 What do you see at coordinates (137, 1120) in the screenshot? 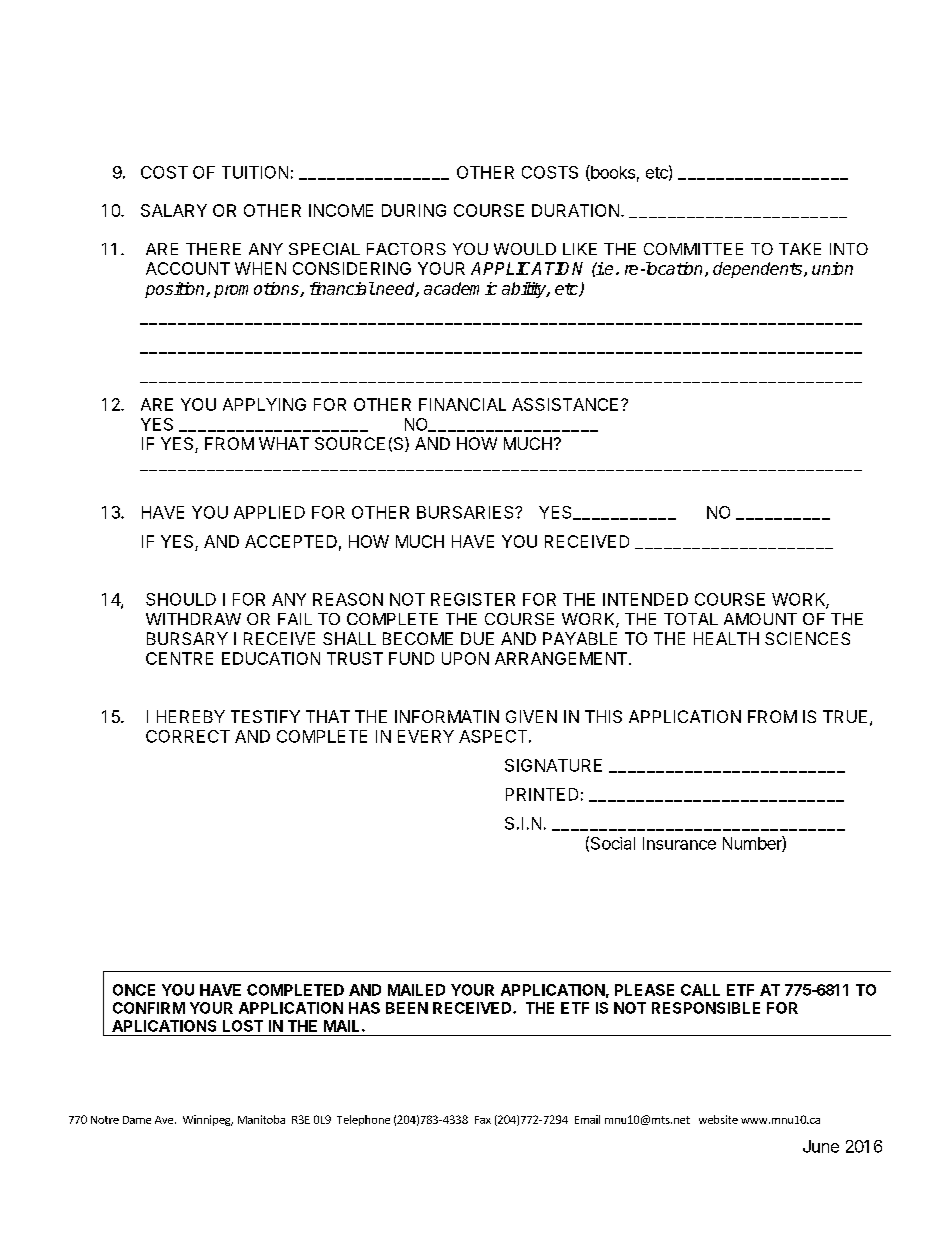
I see `Dame` at bounding box center [137, 1120].
